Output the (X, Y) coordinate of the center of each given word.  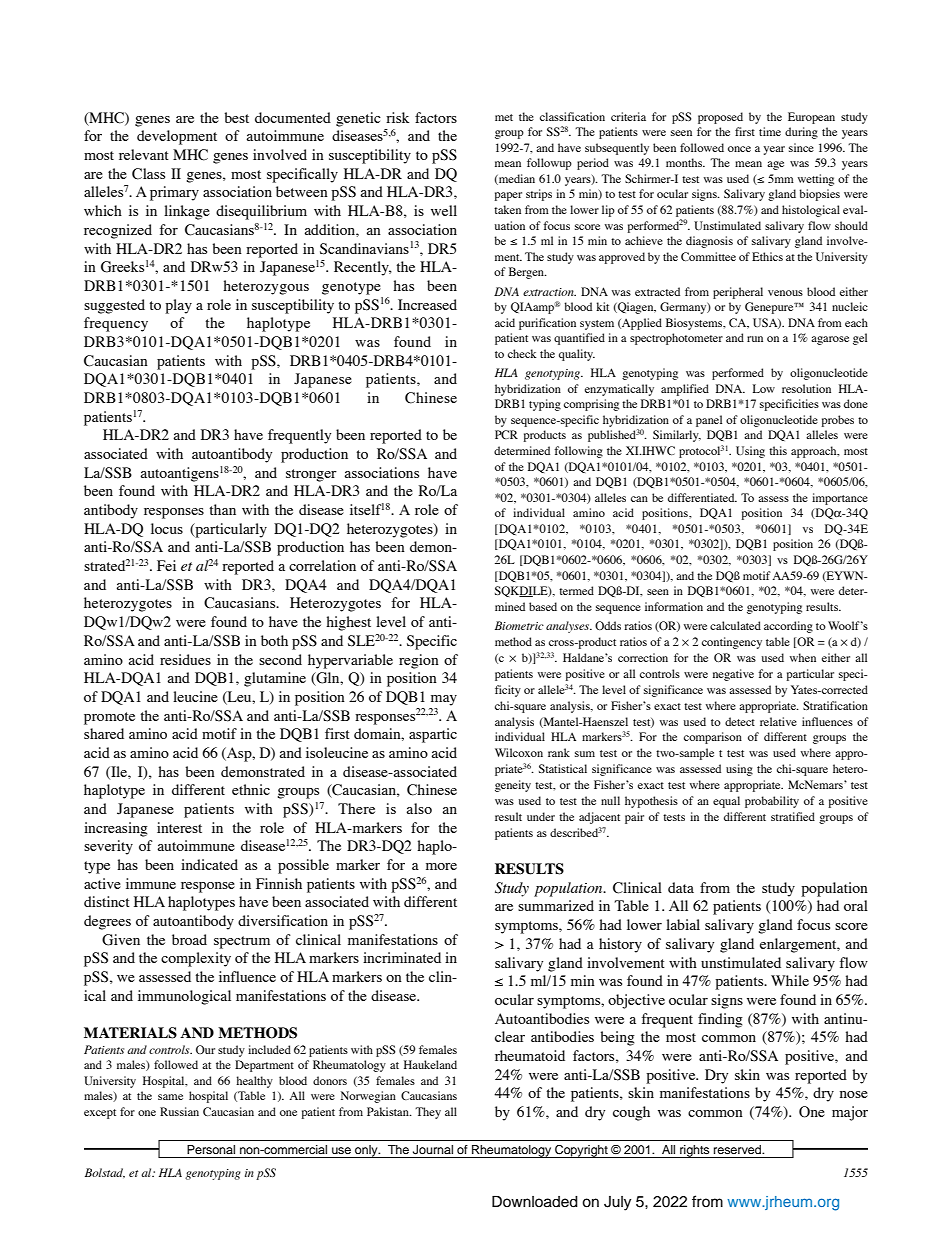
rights (695, 1151)
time (770, 131)
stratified (793, 816)
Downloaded (535, 1201)
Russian (179, 1111)
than (222, 509)
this (778, 450)
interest (179, 827)
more (441, 866)
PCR (506, 434)
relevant (144, 154)
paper (508, 196)
